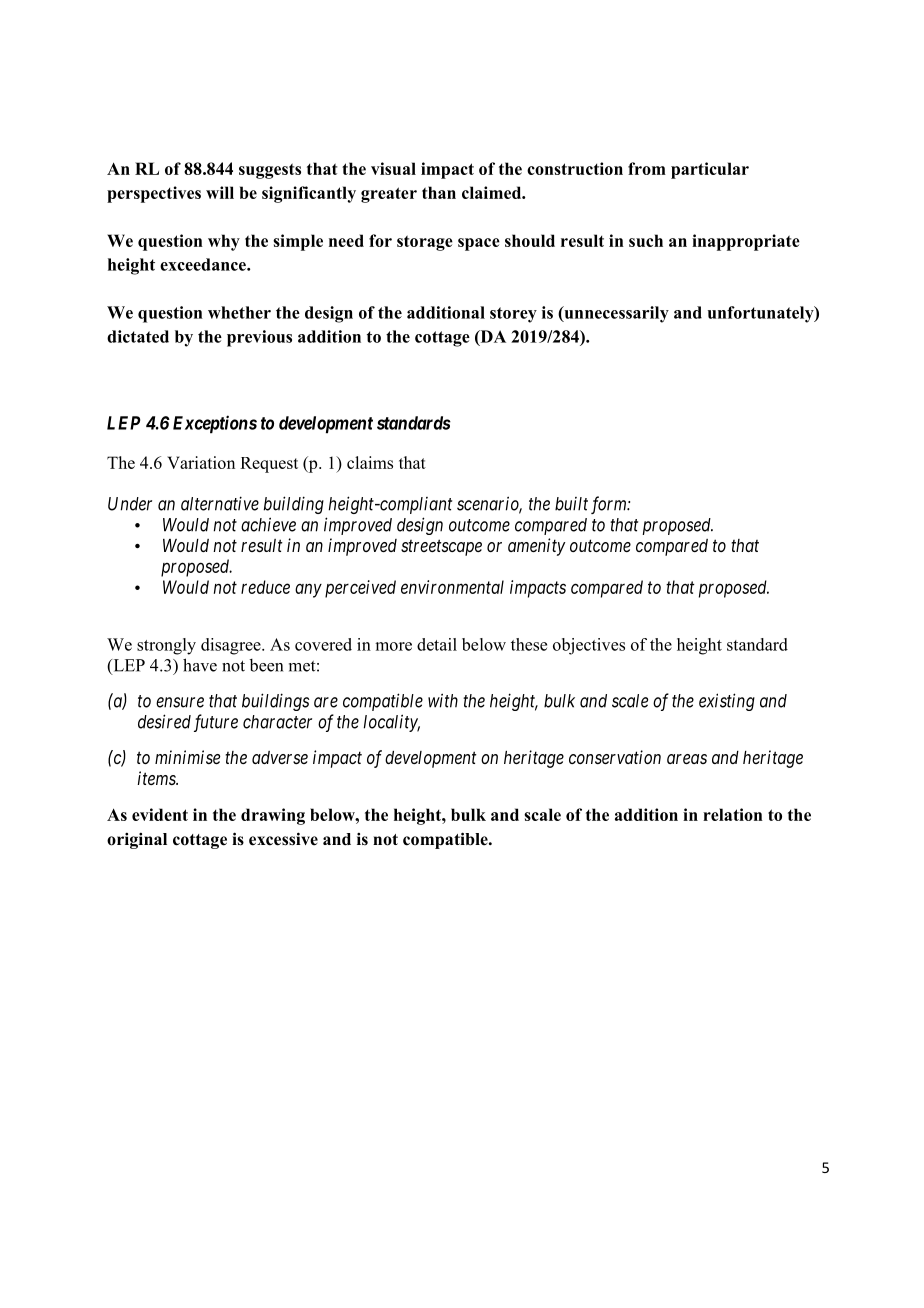 This image has width=924, height=1308. Describe the element at coordinates (439, 192) in the image. I see `than` at that location.
